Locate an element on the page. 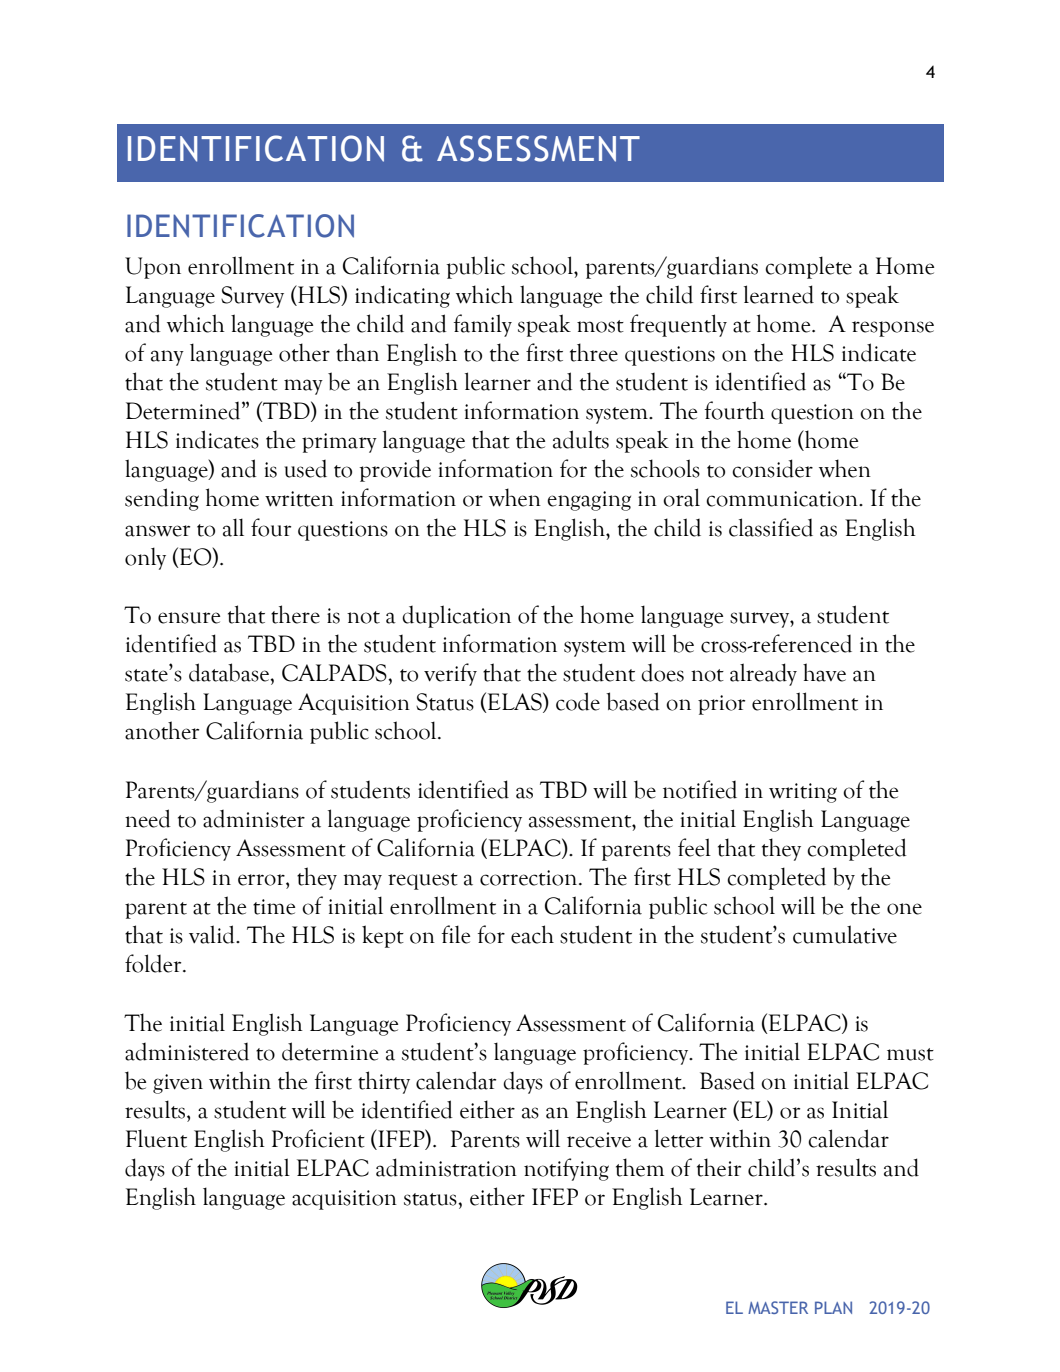 The height and width of the image is (1372, 1060). family is located at coordinates (483, 325).
